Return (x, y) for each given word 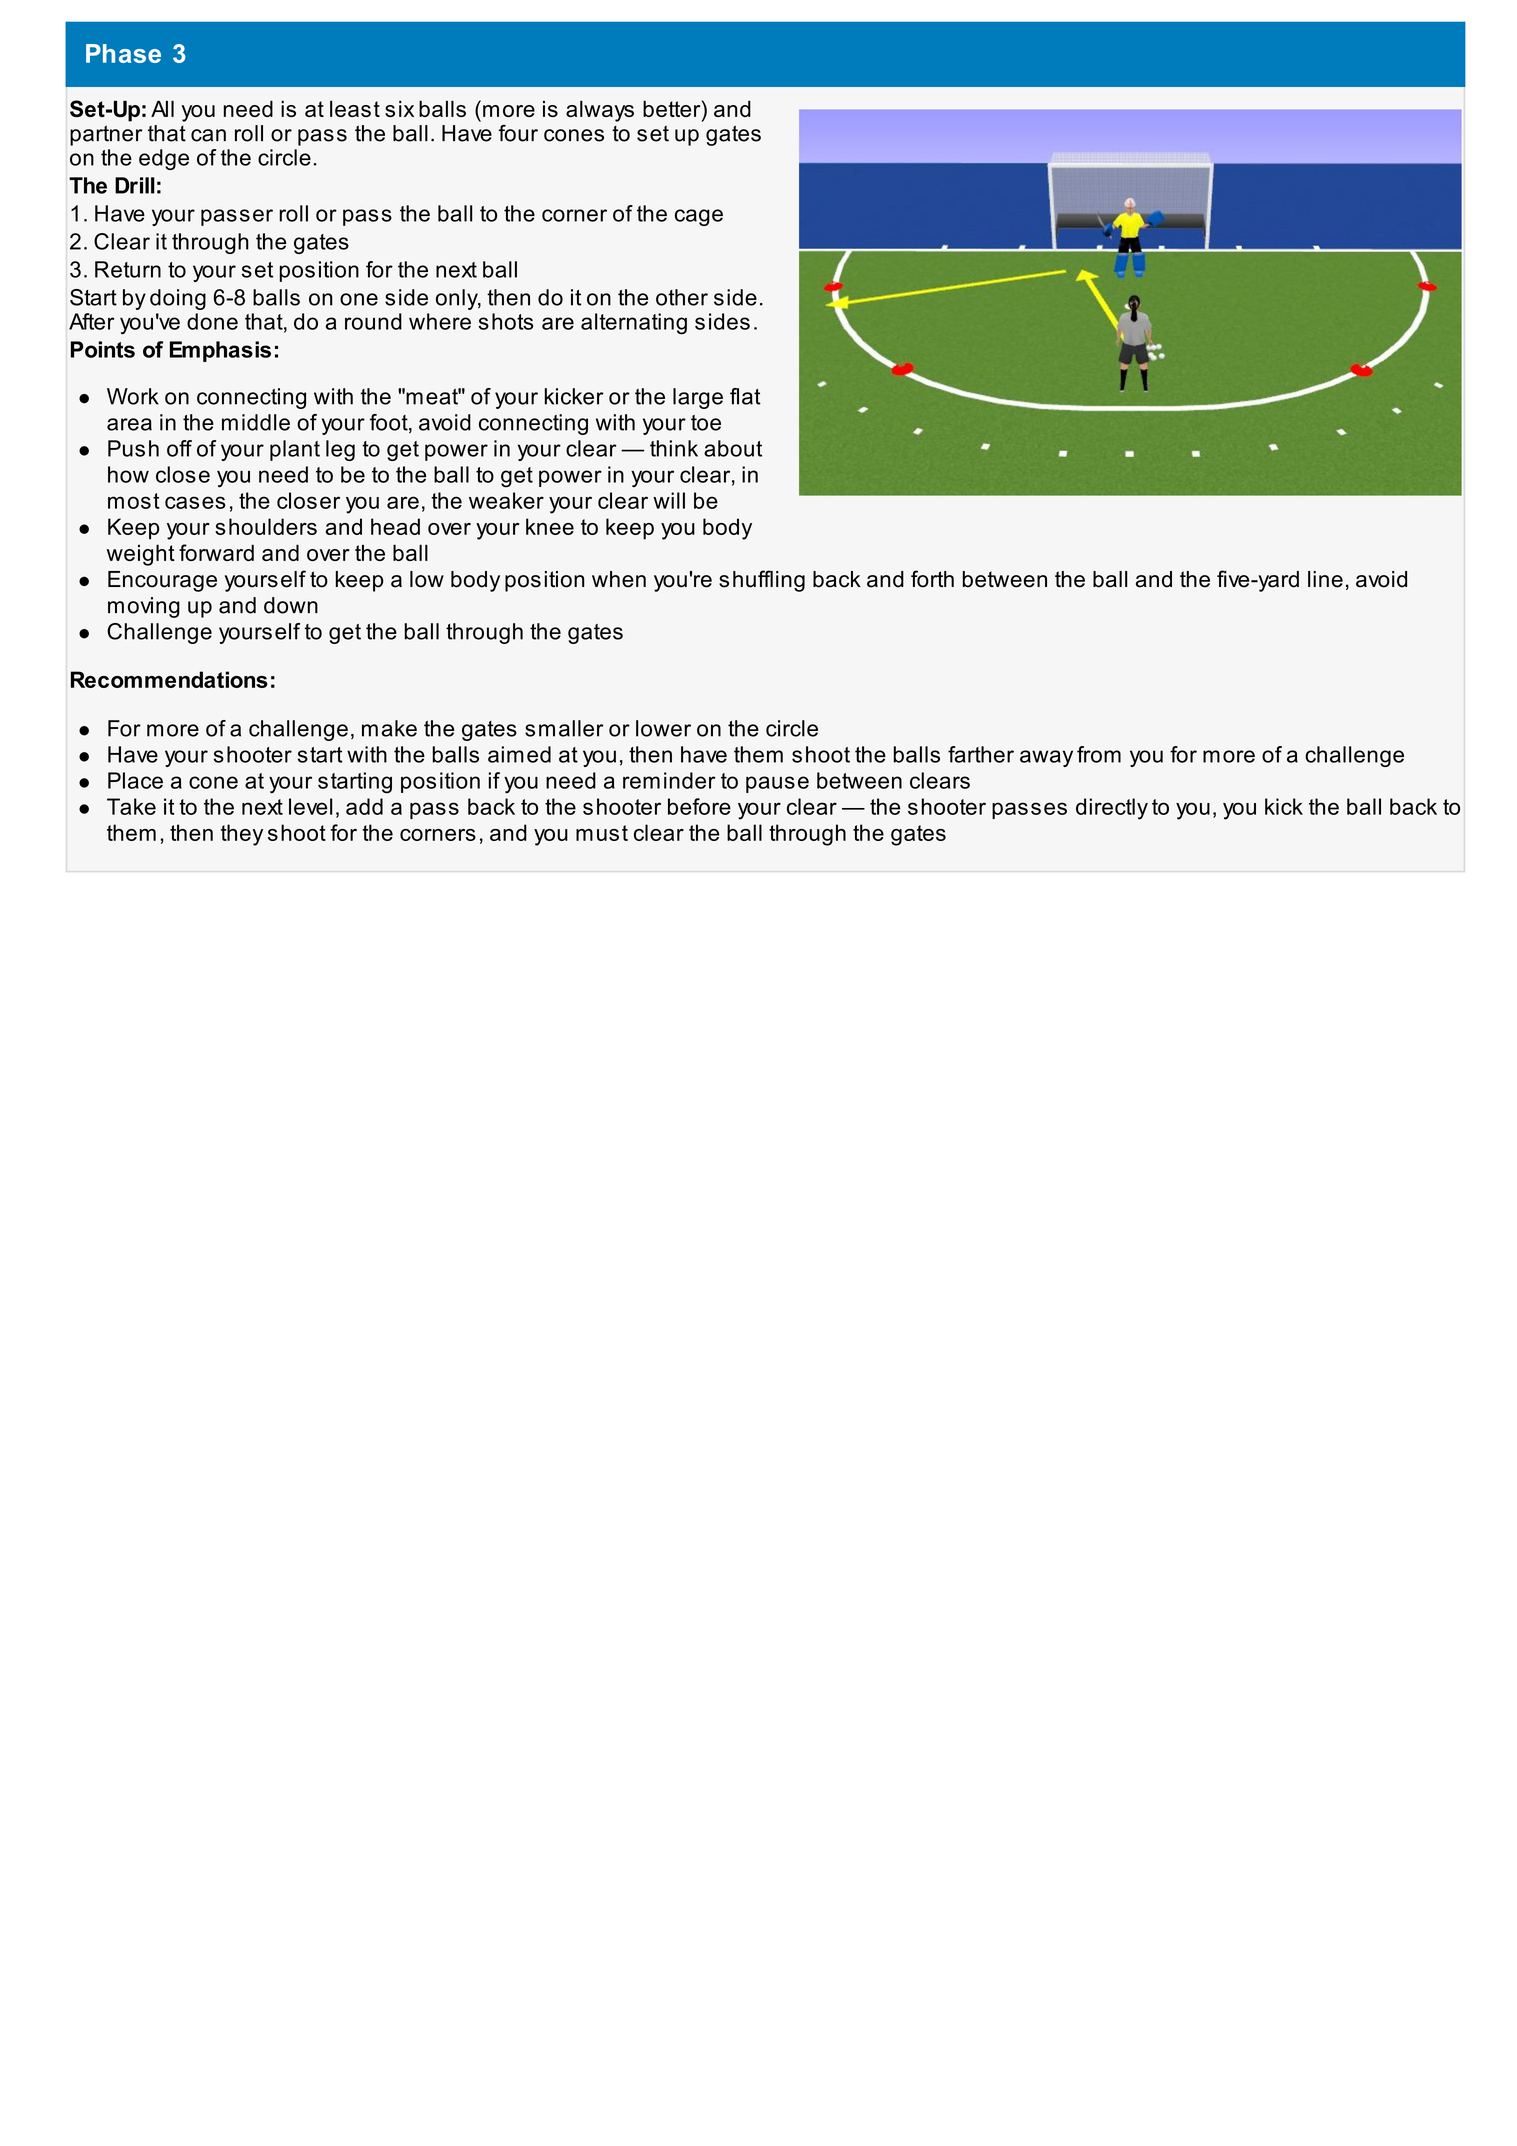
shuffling (762, 581)
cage (699, 217)
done (212, 321)
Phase (123, 53)
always (600, 111)
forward (216, 552)
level (310, 806)
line (1325, 579)
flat (745, 396)
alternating (634, 324)
